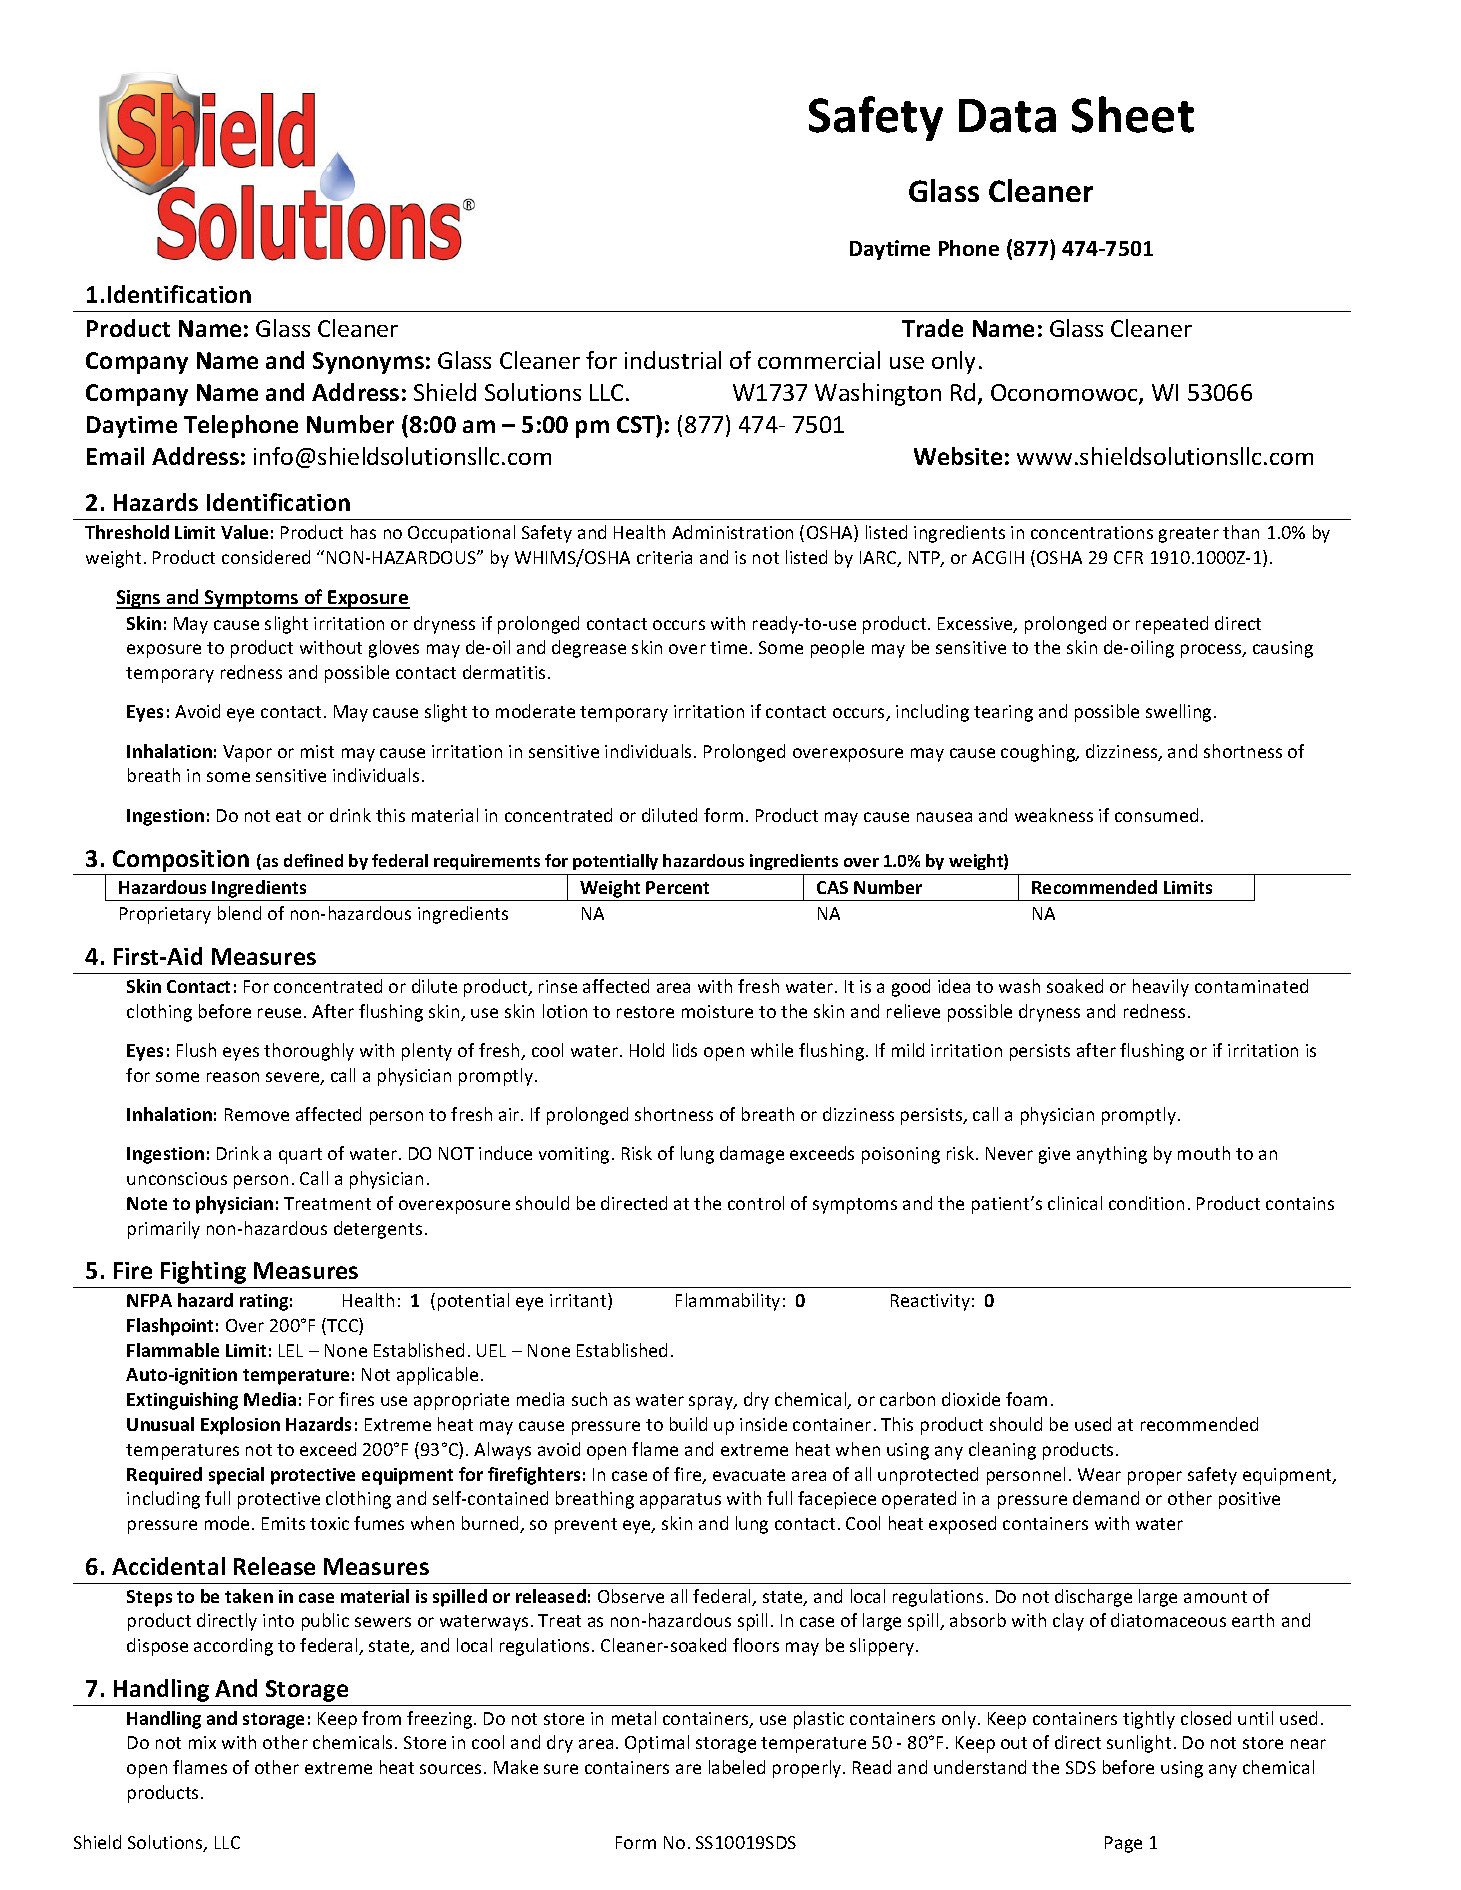  I want to click on industrial, so click(673, 360).
